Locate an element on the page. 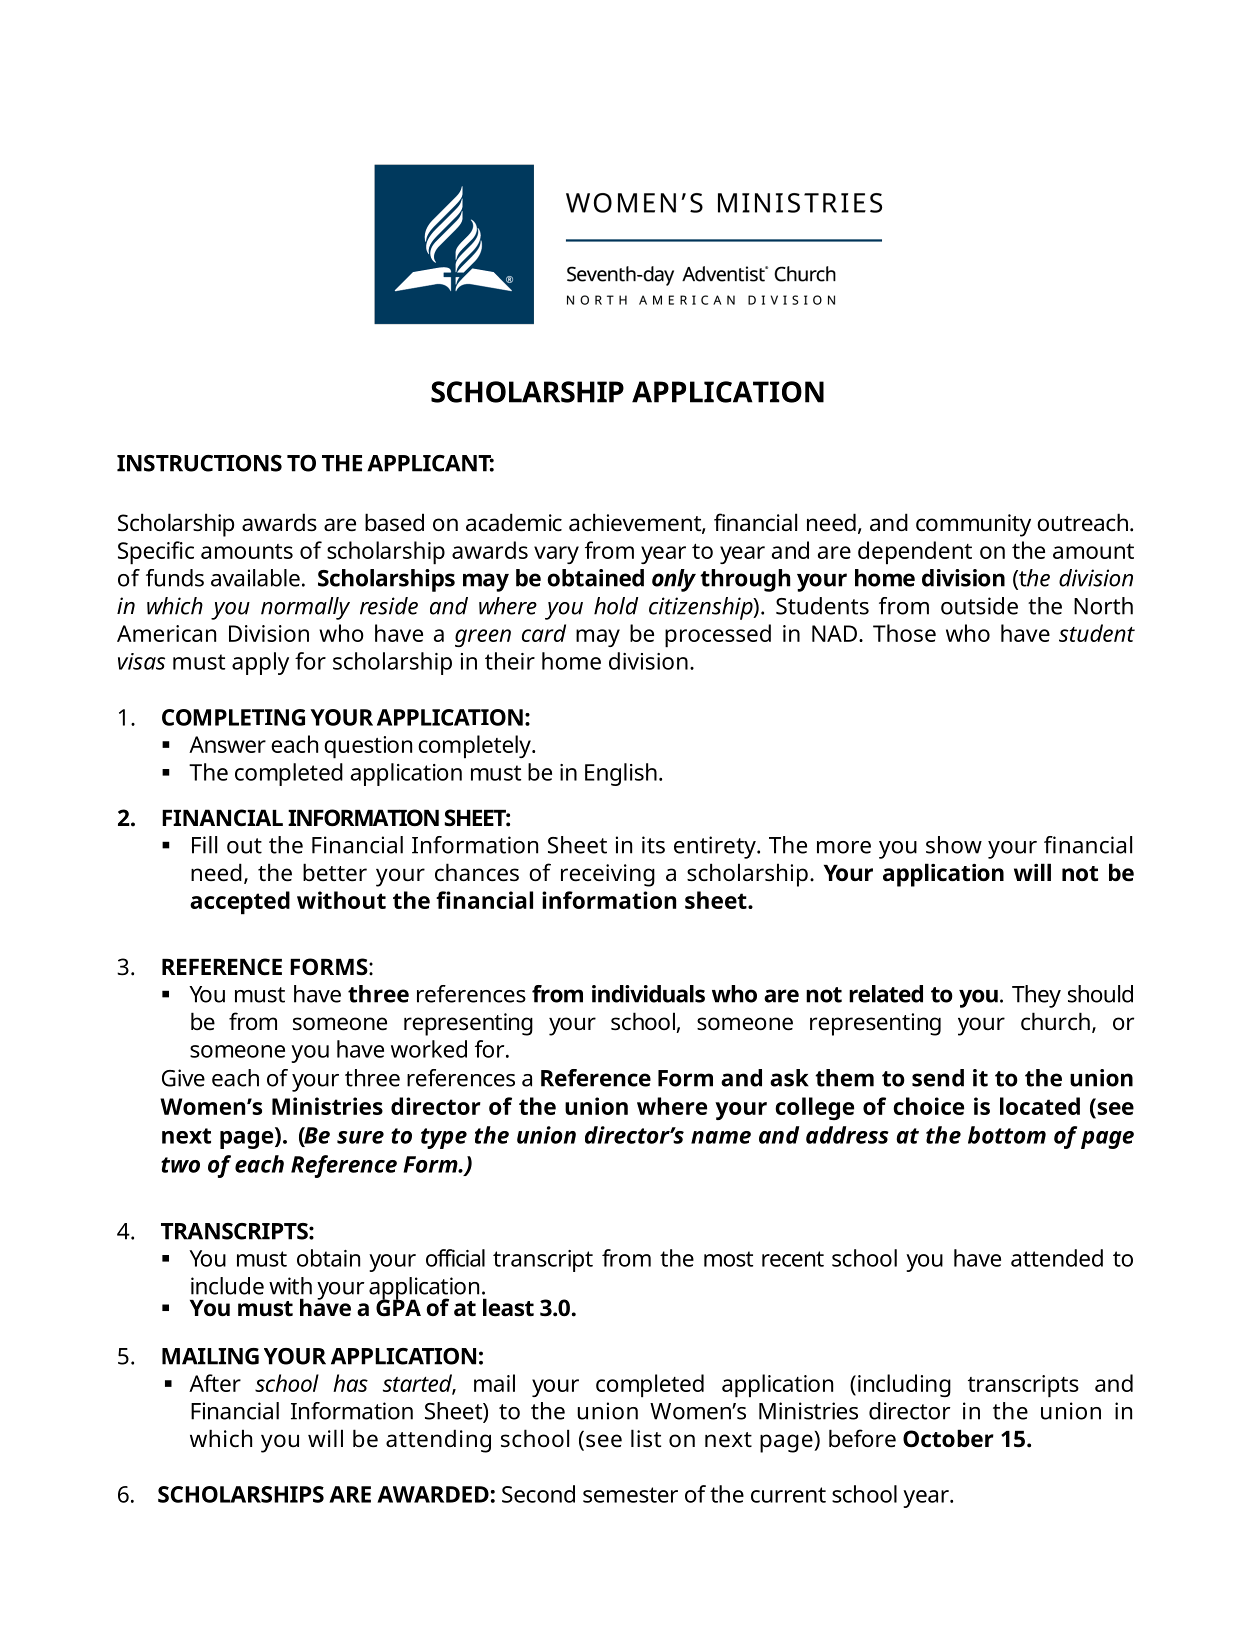 The width and height of the page is (1256, 1626). Give is located at coordinates (183, 1078).
